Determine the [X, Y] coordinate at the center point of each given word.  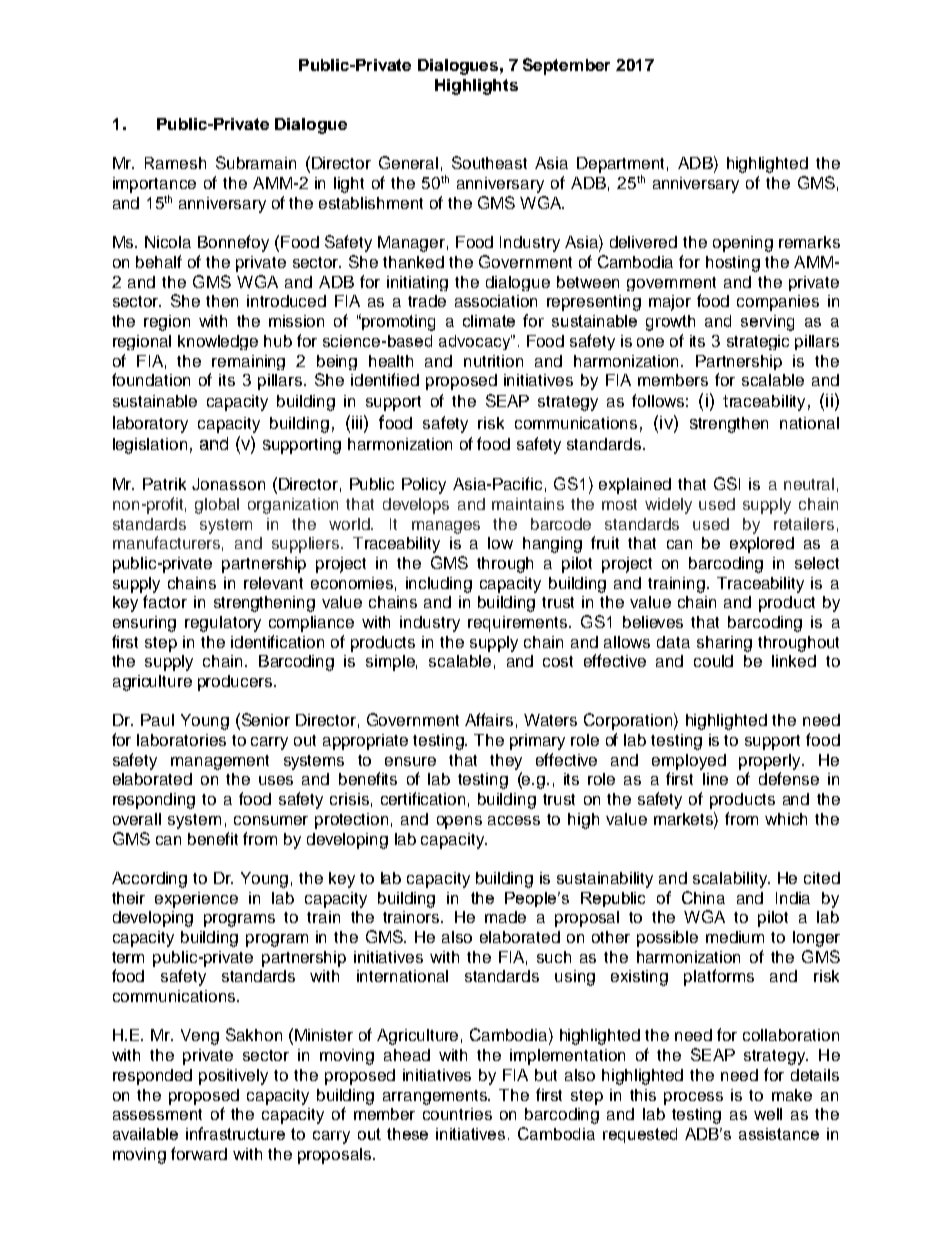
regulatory [223, 624]
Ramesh [175, 163]
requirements [519, 624]
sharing [724, 644]
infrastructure [235, 1133]
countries [457, 1114]
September [566, 66]
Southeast [489, 162]
